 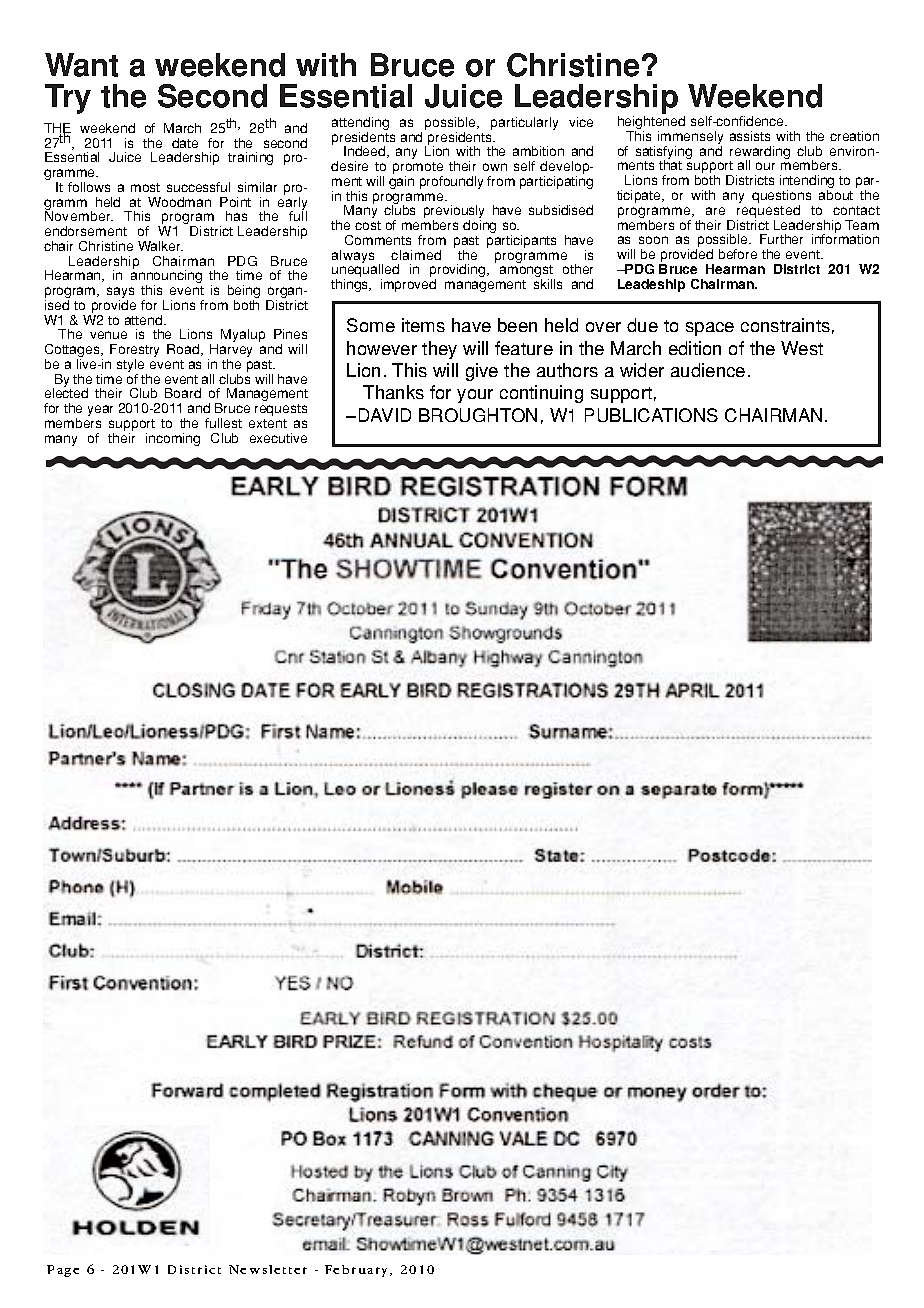 I want to click on Page, so click(x=63, y=1271).
